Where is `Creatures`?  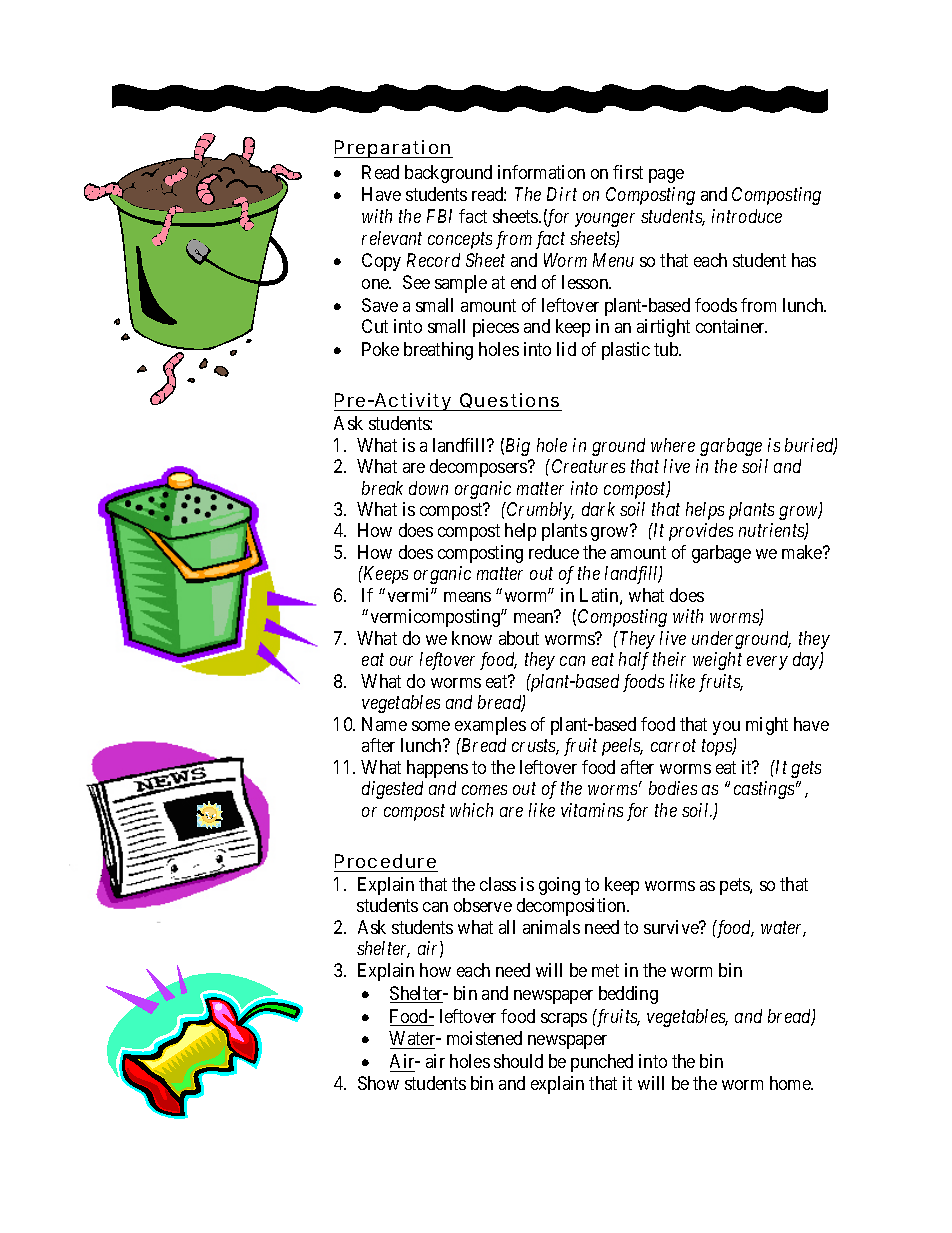
Creatures is located at coordinates (588, 466).
